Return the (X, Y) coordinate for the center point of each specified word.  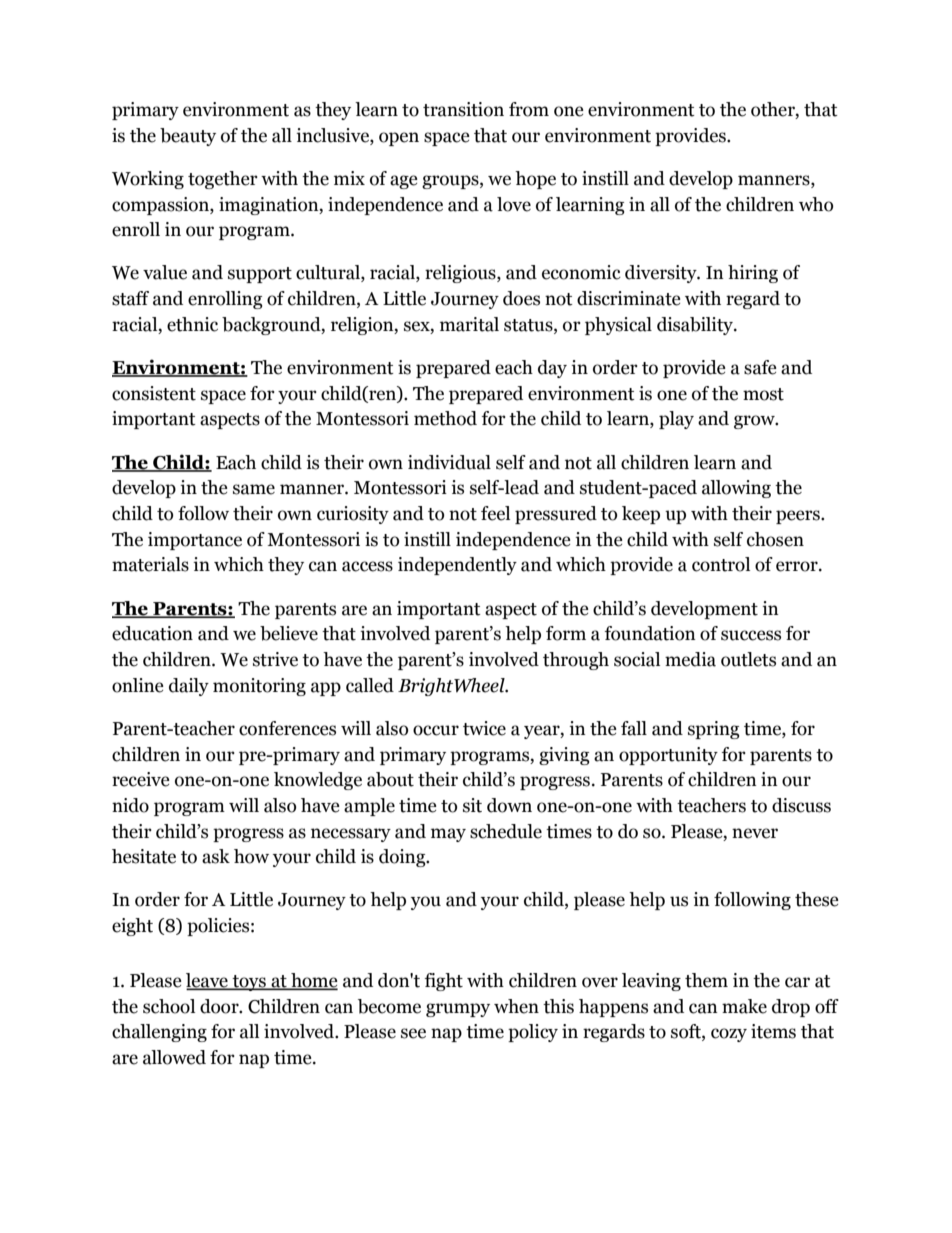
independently (457, 566)
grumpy (458, 1010)
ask (216, 856)
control (721, 564)
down (509, 805)
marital (469, 324)
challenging (159, 1033)
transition (463, 109)
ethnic (192, 324)
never (755, 833)
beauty (188, 137)
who (816, 204)
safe (760, 367)
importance (195, 541)
